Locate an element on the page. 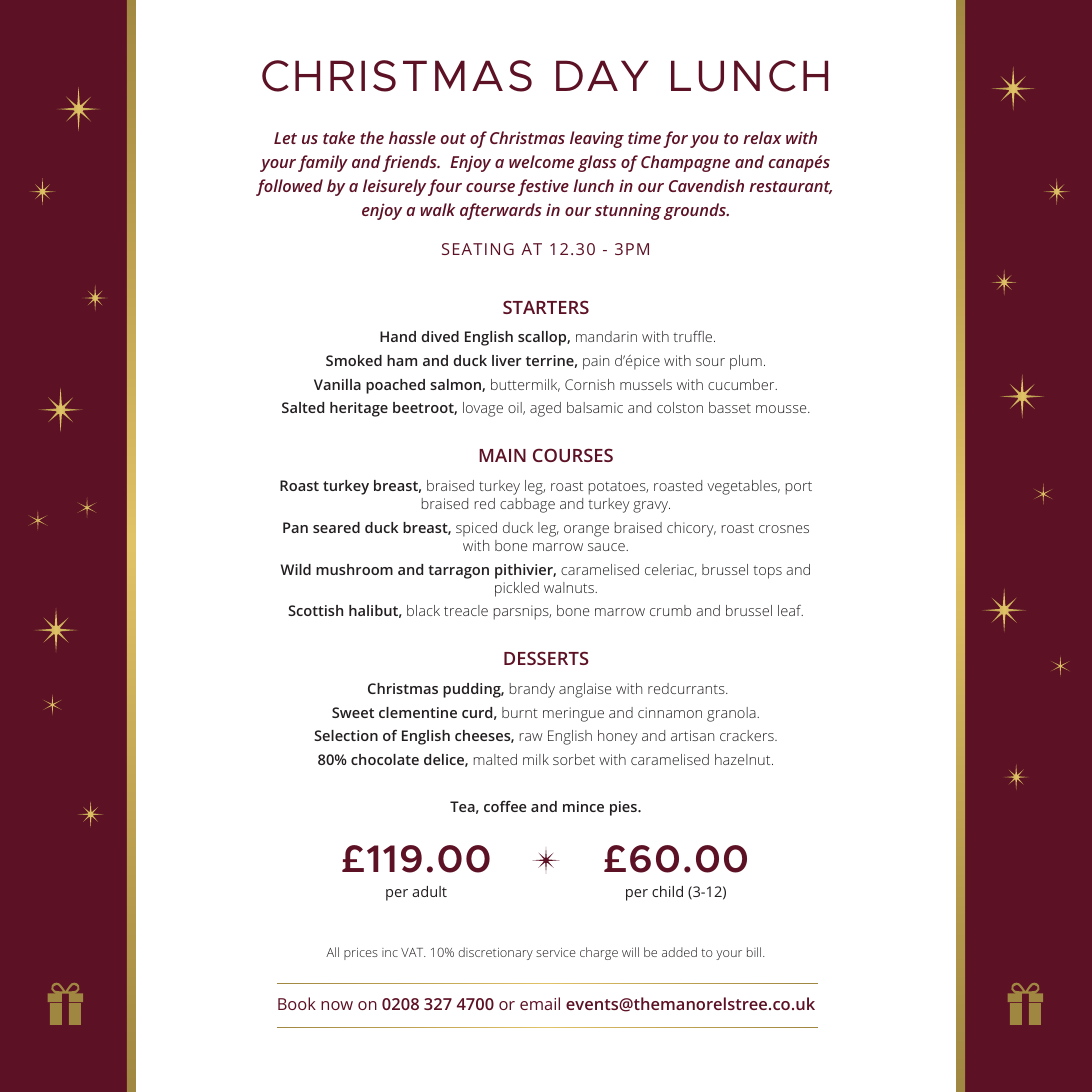 The image size is (1092, 1092). relax is located at coordinates (762, 137).
